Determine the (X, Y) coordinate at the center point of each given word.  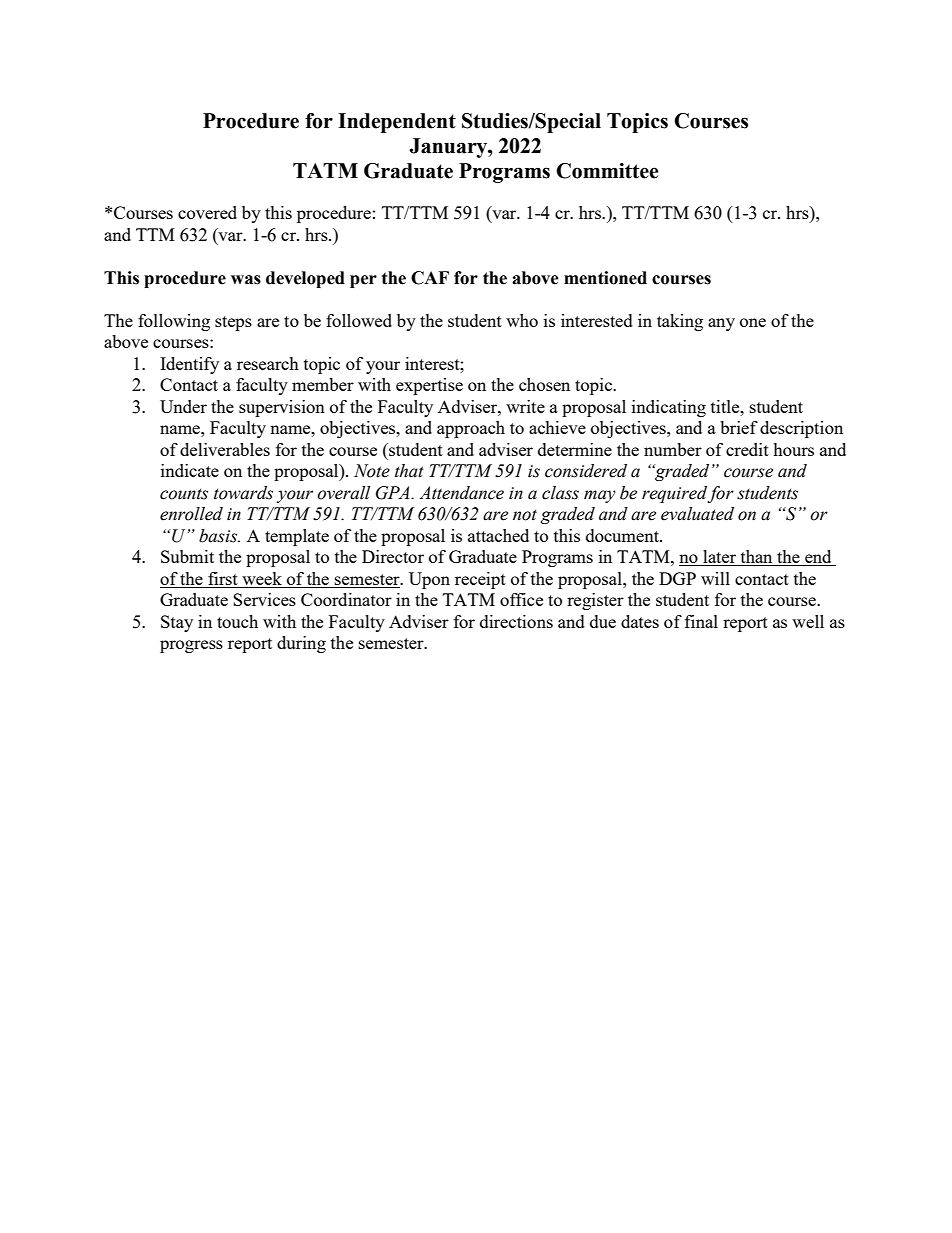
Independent (397, 123)
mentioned (605, 278)
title (726, 406)
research (268, 363)
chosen (544, 384)
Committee (607, 171)
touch (237, 621)
